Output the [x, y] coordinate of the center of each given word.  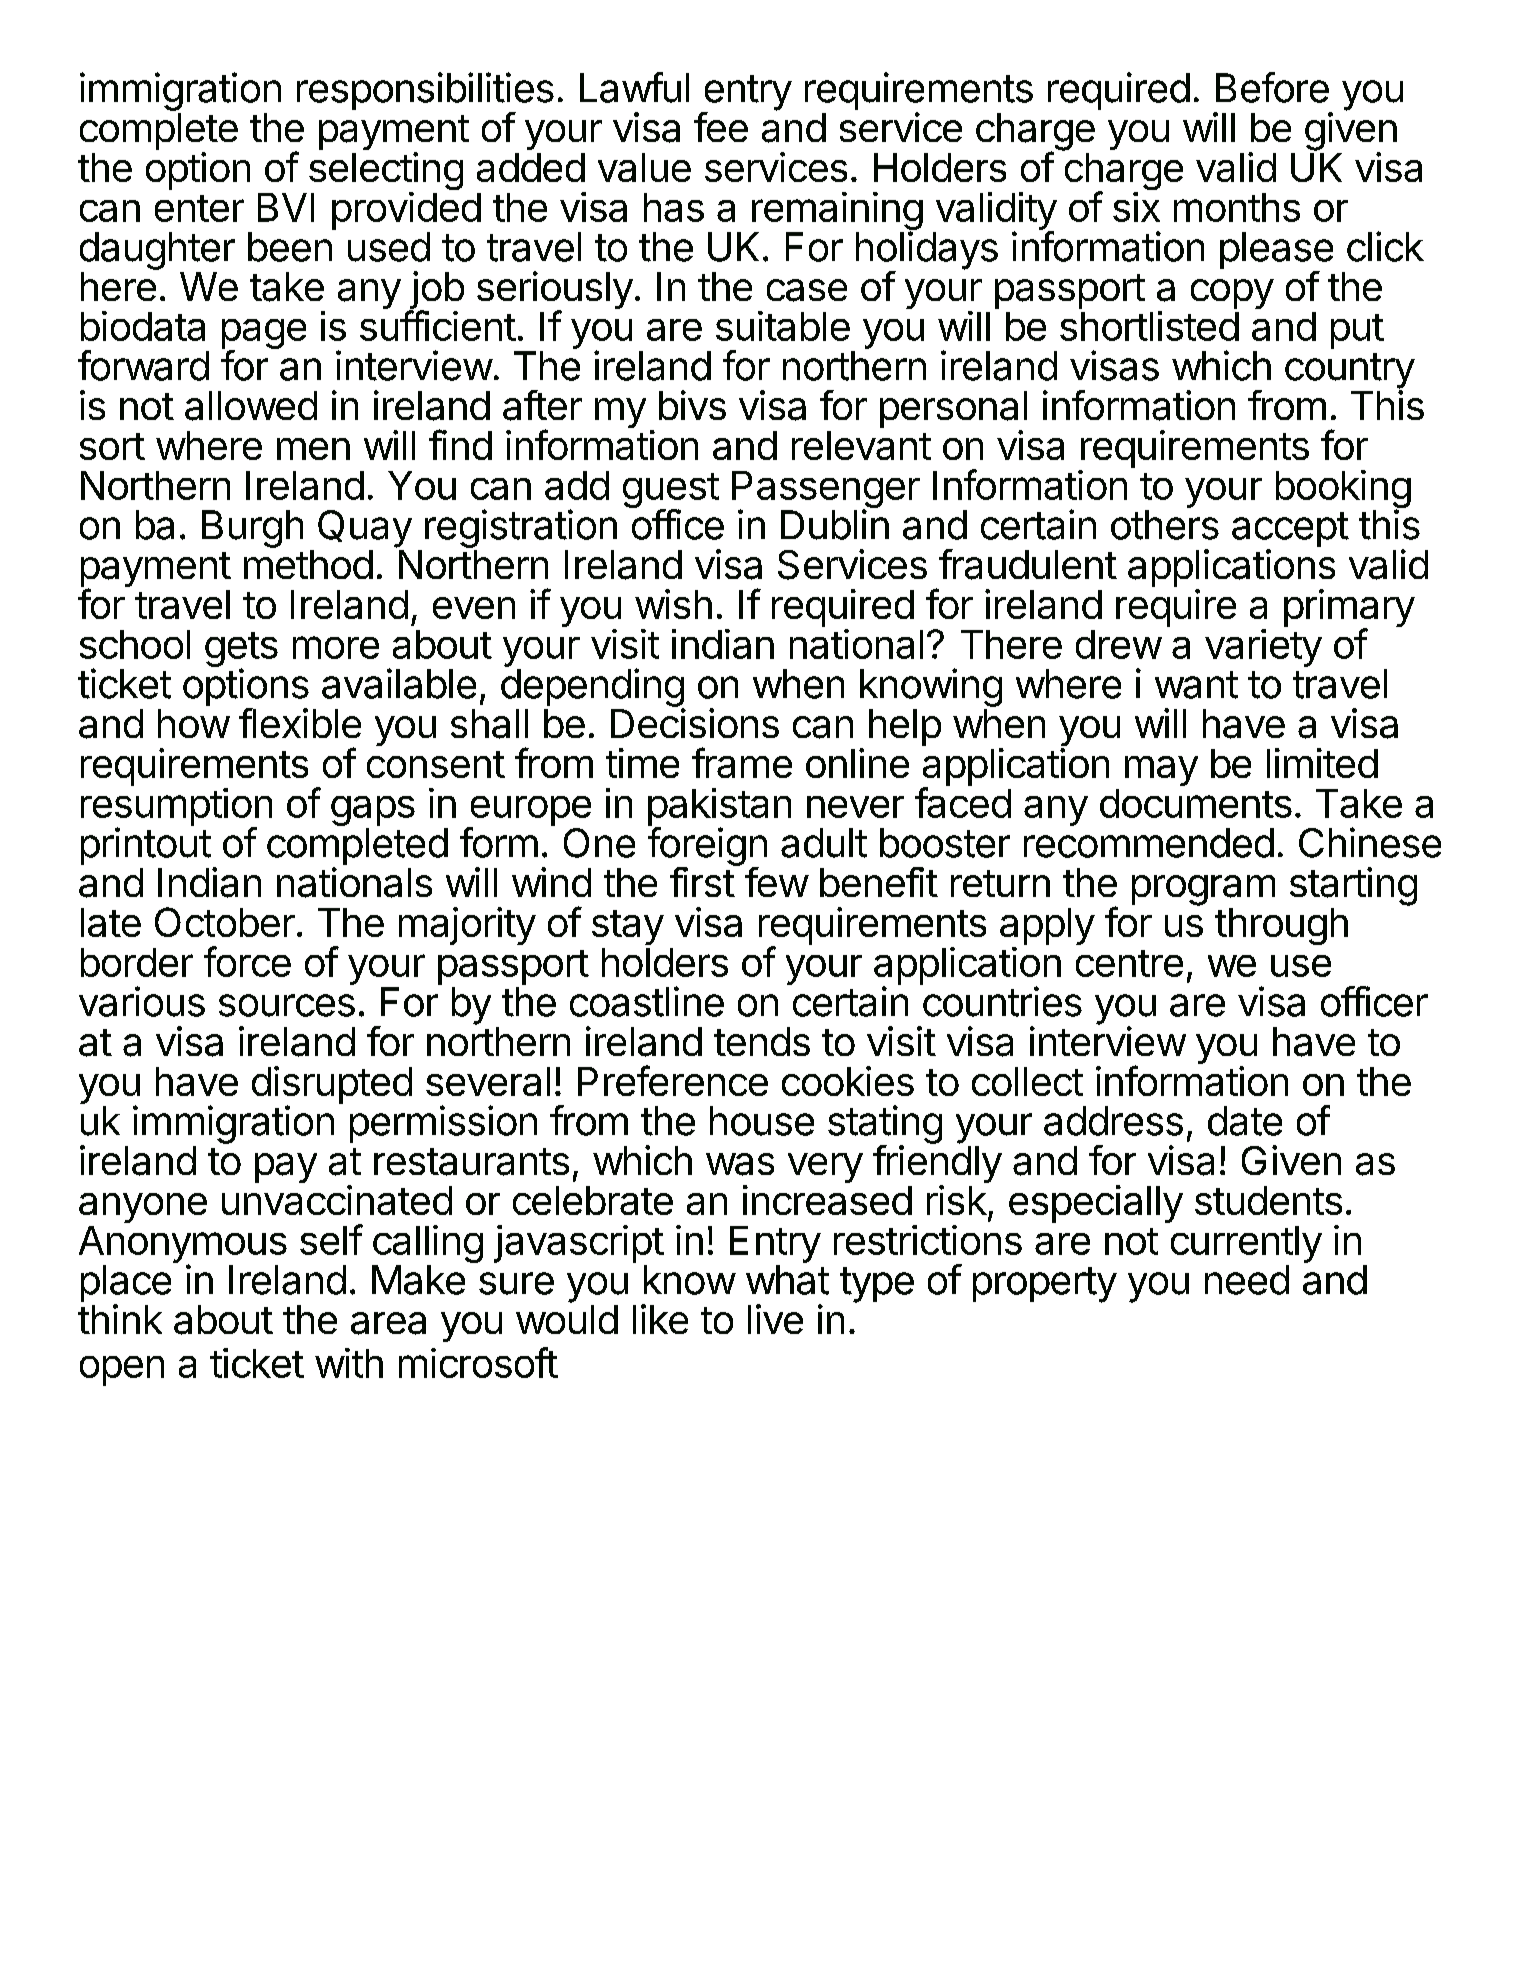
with [349, 1363]
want [1196, 685]
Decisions [695, 723]
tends [762, 1041]
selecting [386, 172]
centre [1129, 963]
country [1350, 372]
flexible [300, 723]
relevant [861, 445]
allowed [251, 406]
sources [287, 1005]
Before [1272, 87]
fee [721, 127]
